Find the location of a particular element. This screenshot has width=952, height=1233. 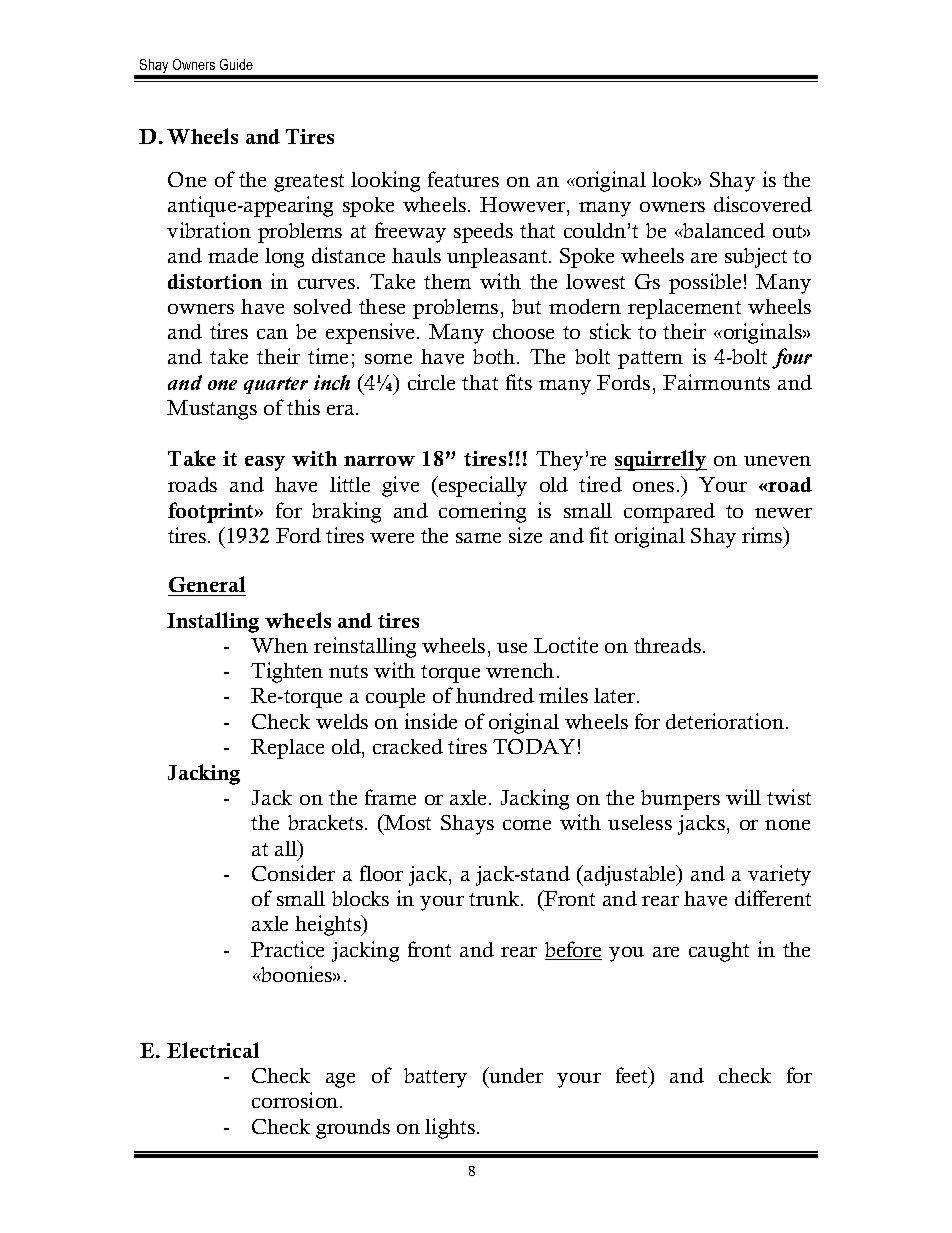

Guide is located at coordinates (236, 64).
